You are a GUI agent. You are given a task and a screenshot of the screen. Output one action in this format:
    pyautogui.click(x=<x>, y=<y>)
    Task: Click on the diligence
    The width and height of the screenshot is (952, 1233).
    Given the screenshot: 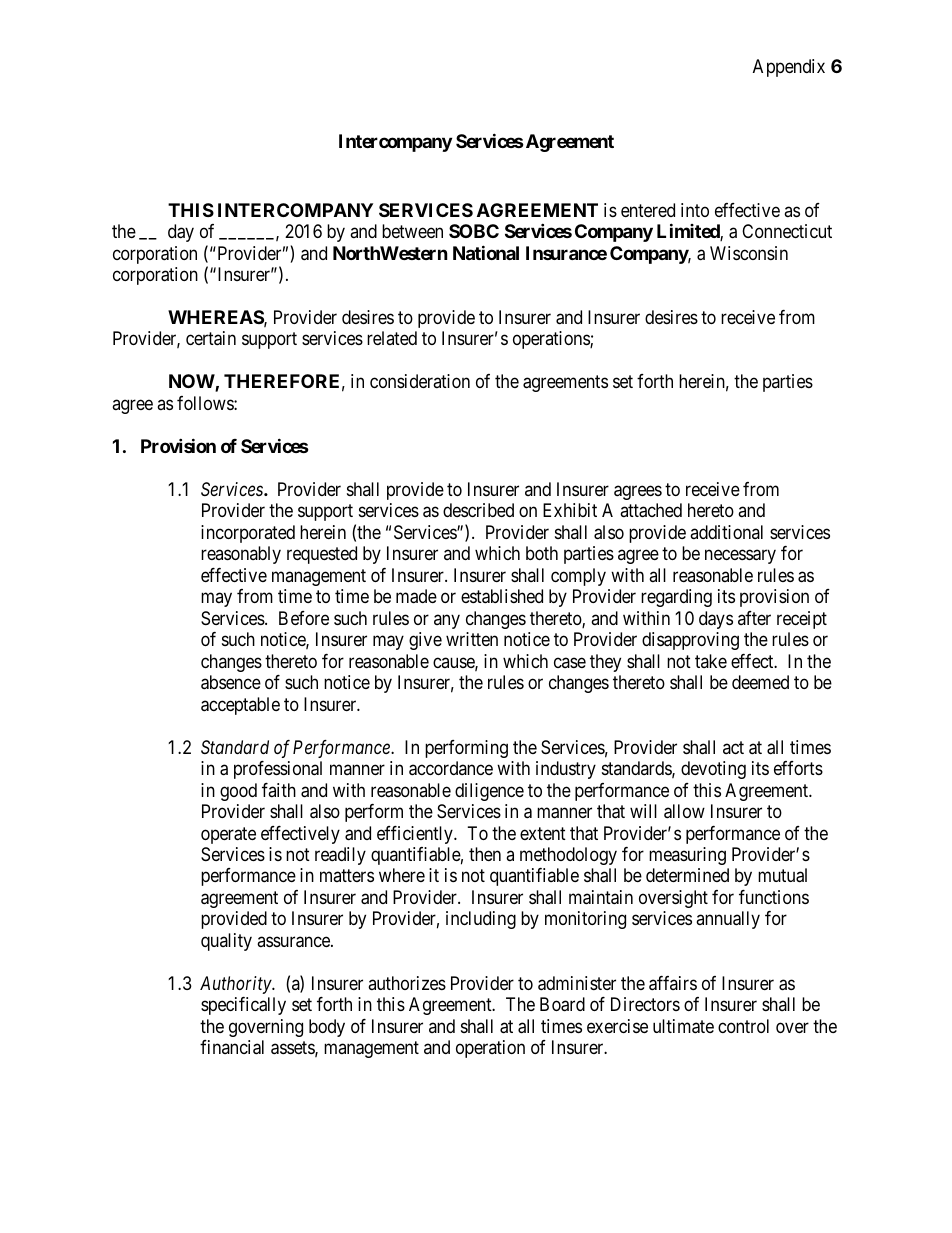 What is the action you would take?
    pyautogui.click(x=489, y=792)
